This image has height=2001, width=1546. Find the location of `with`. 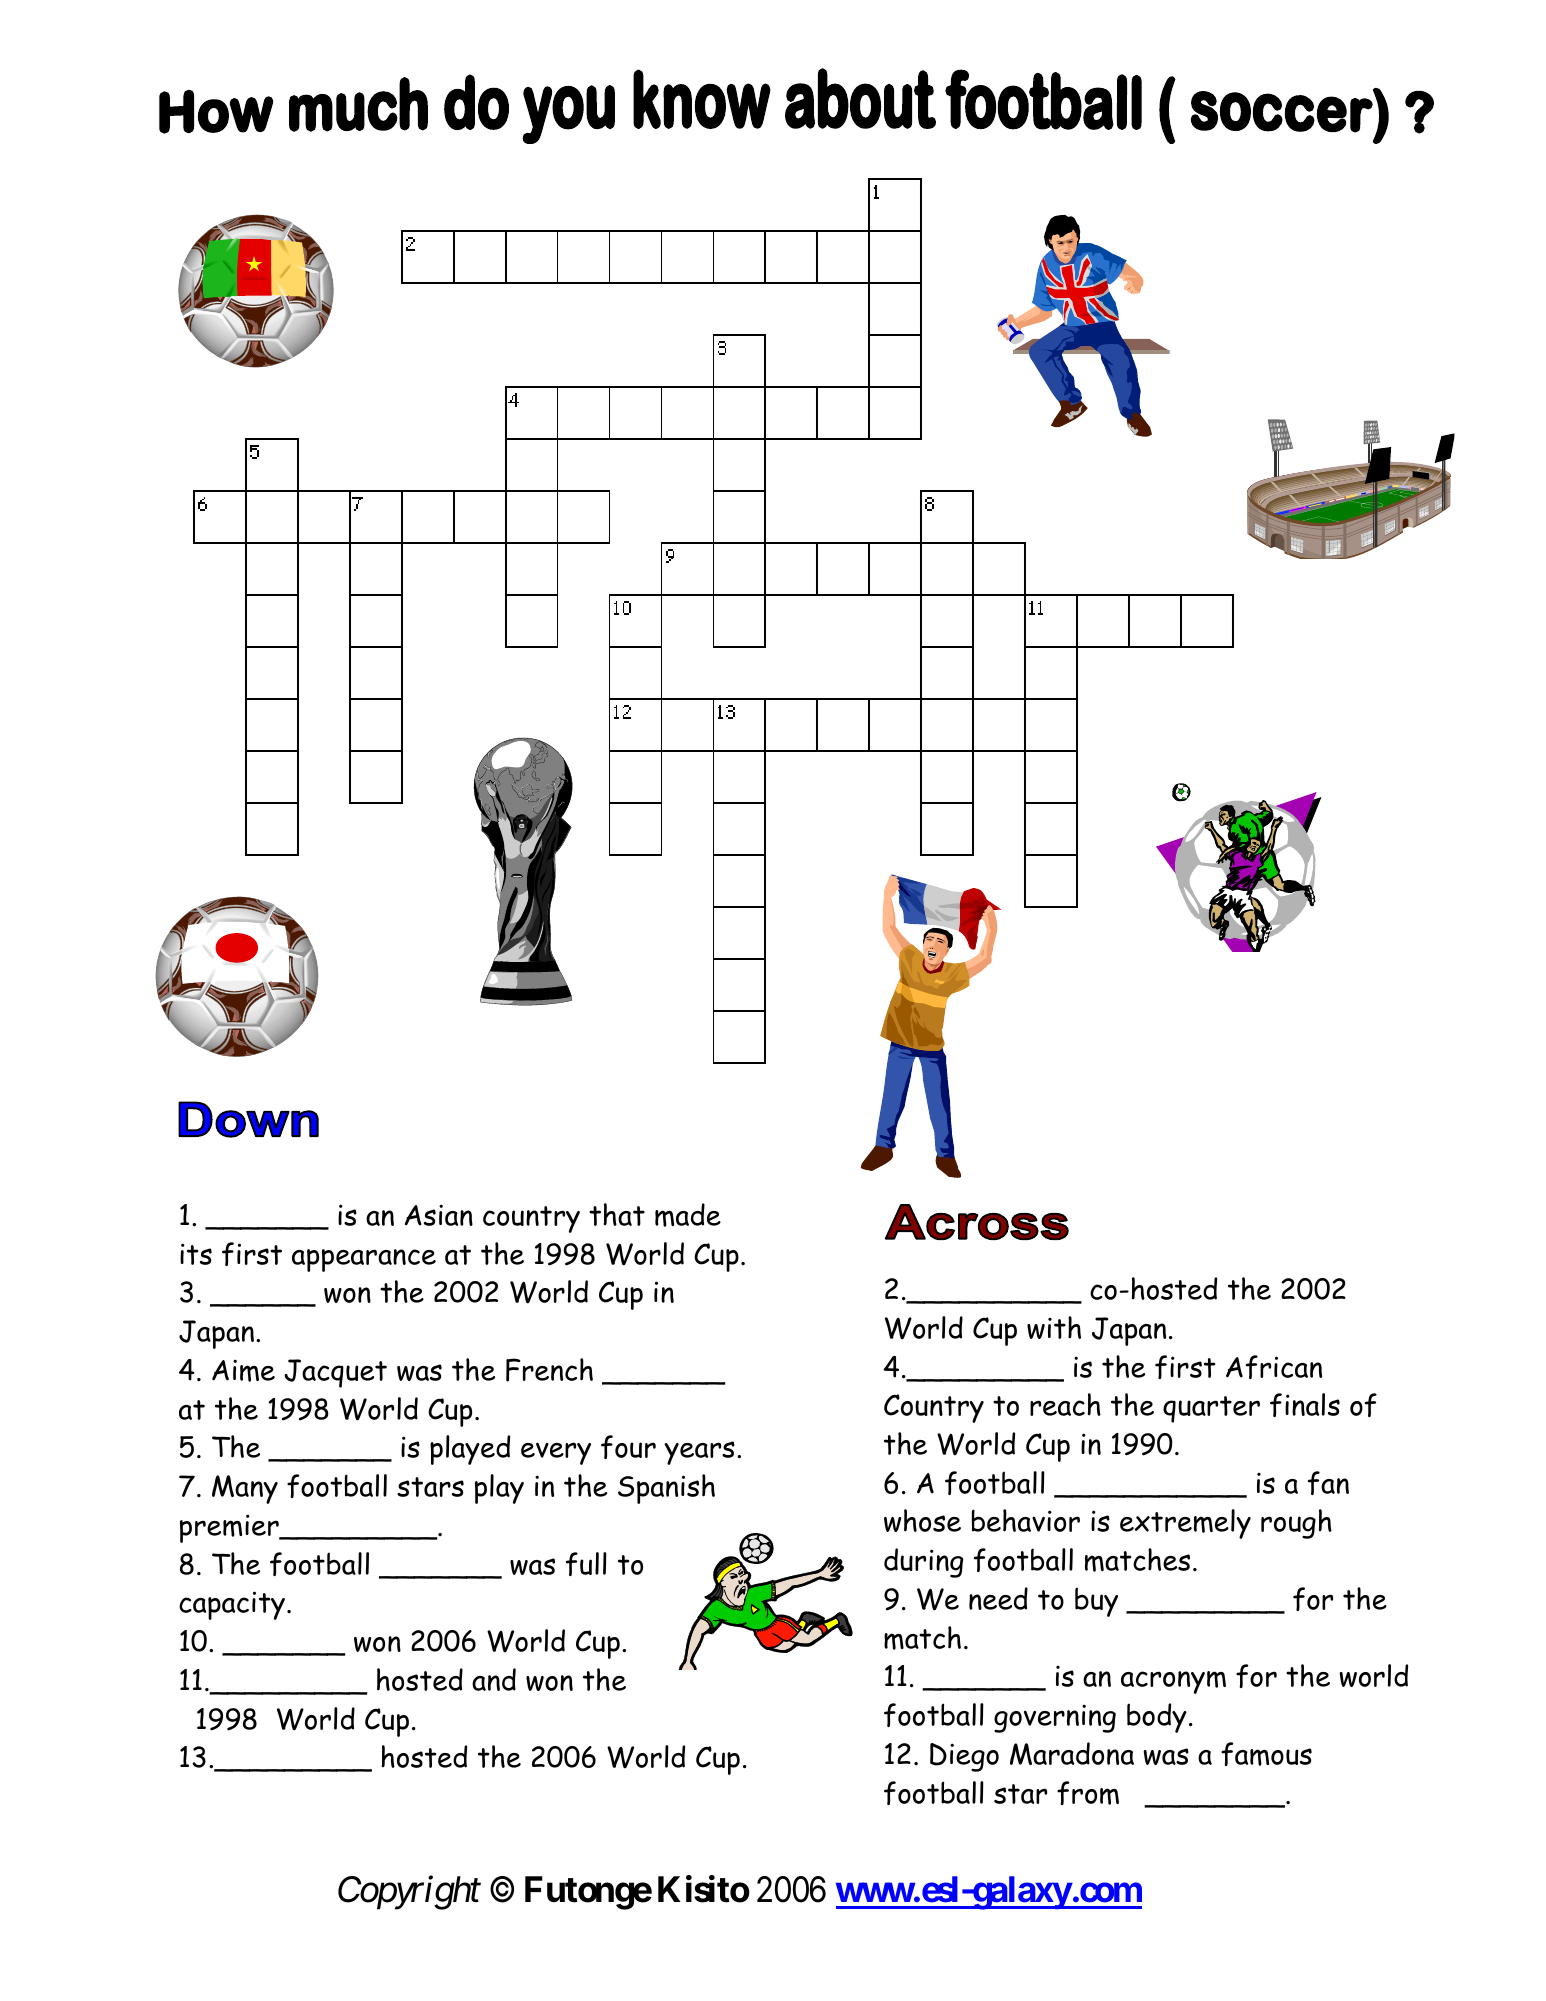

with is located at coordinates (1054, 1327).
